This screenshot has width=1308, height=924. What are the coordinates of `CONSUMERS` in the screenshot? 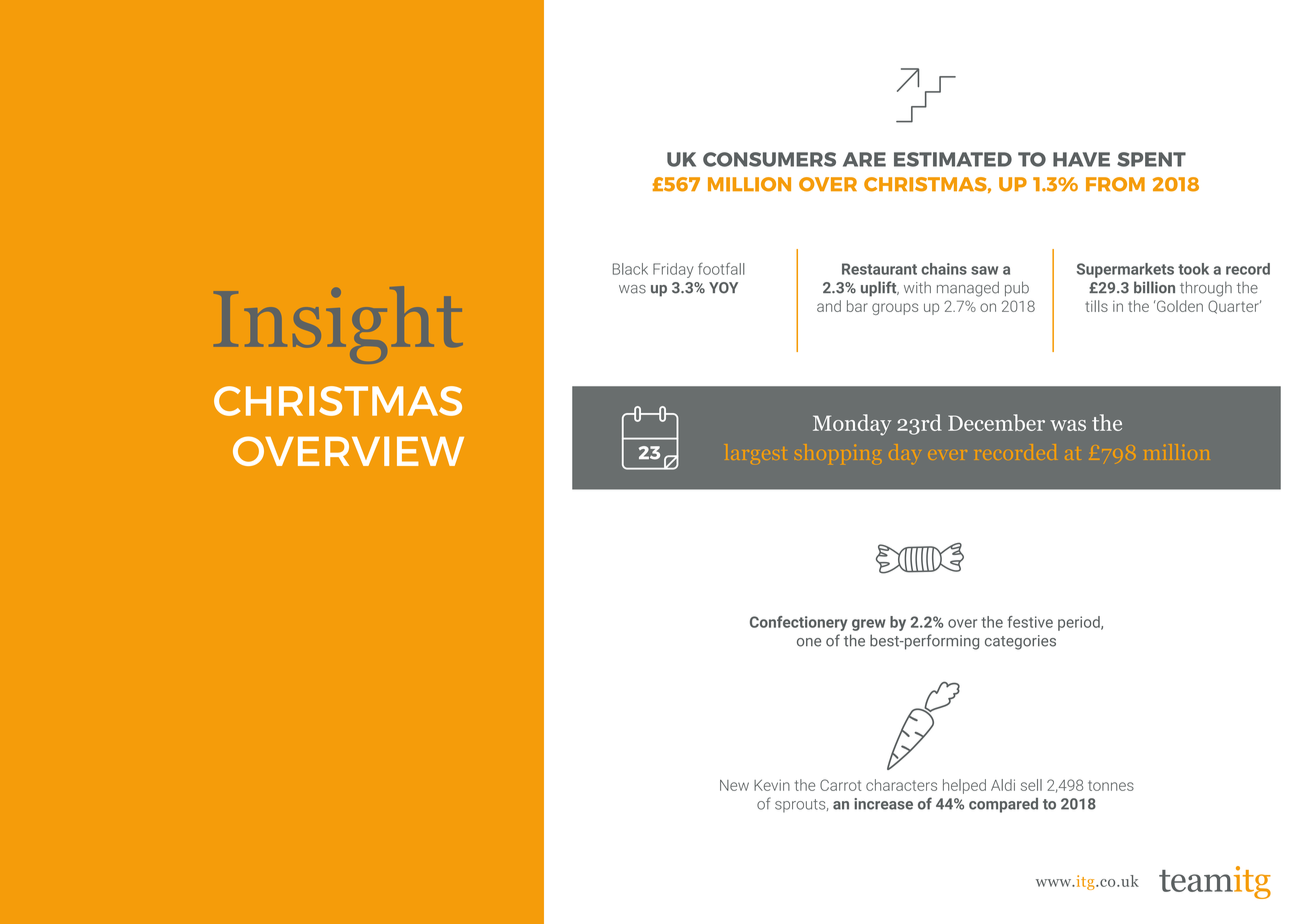 It's located at (769, 159).
